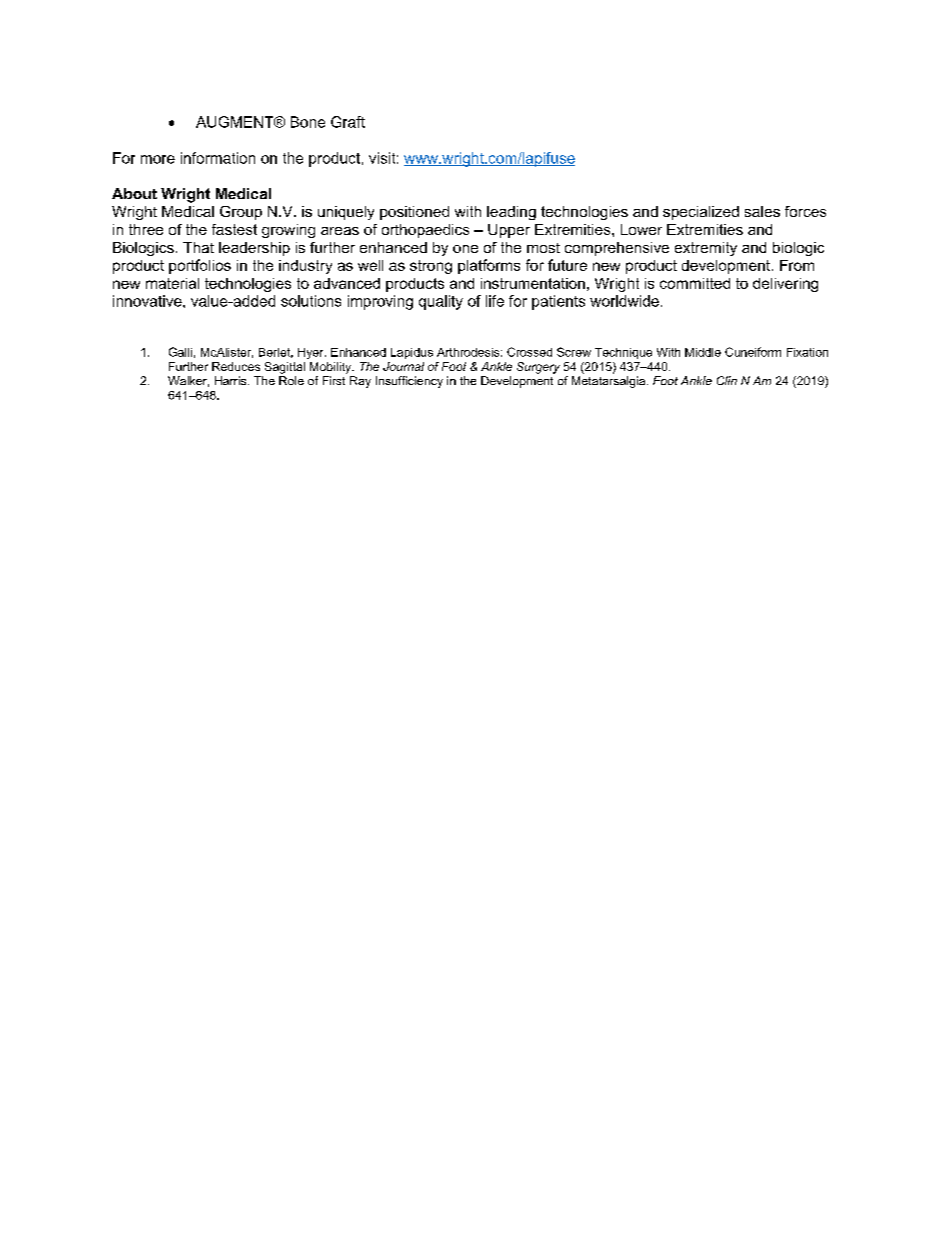 The image size is (952, 1233). What do you see at coordinates (762, 211) in the page?
I see `sales` at bounding box center [762, 211].
